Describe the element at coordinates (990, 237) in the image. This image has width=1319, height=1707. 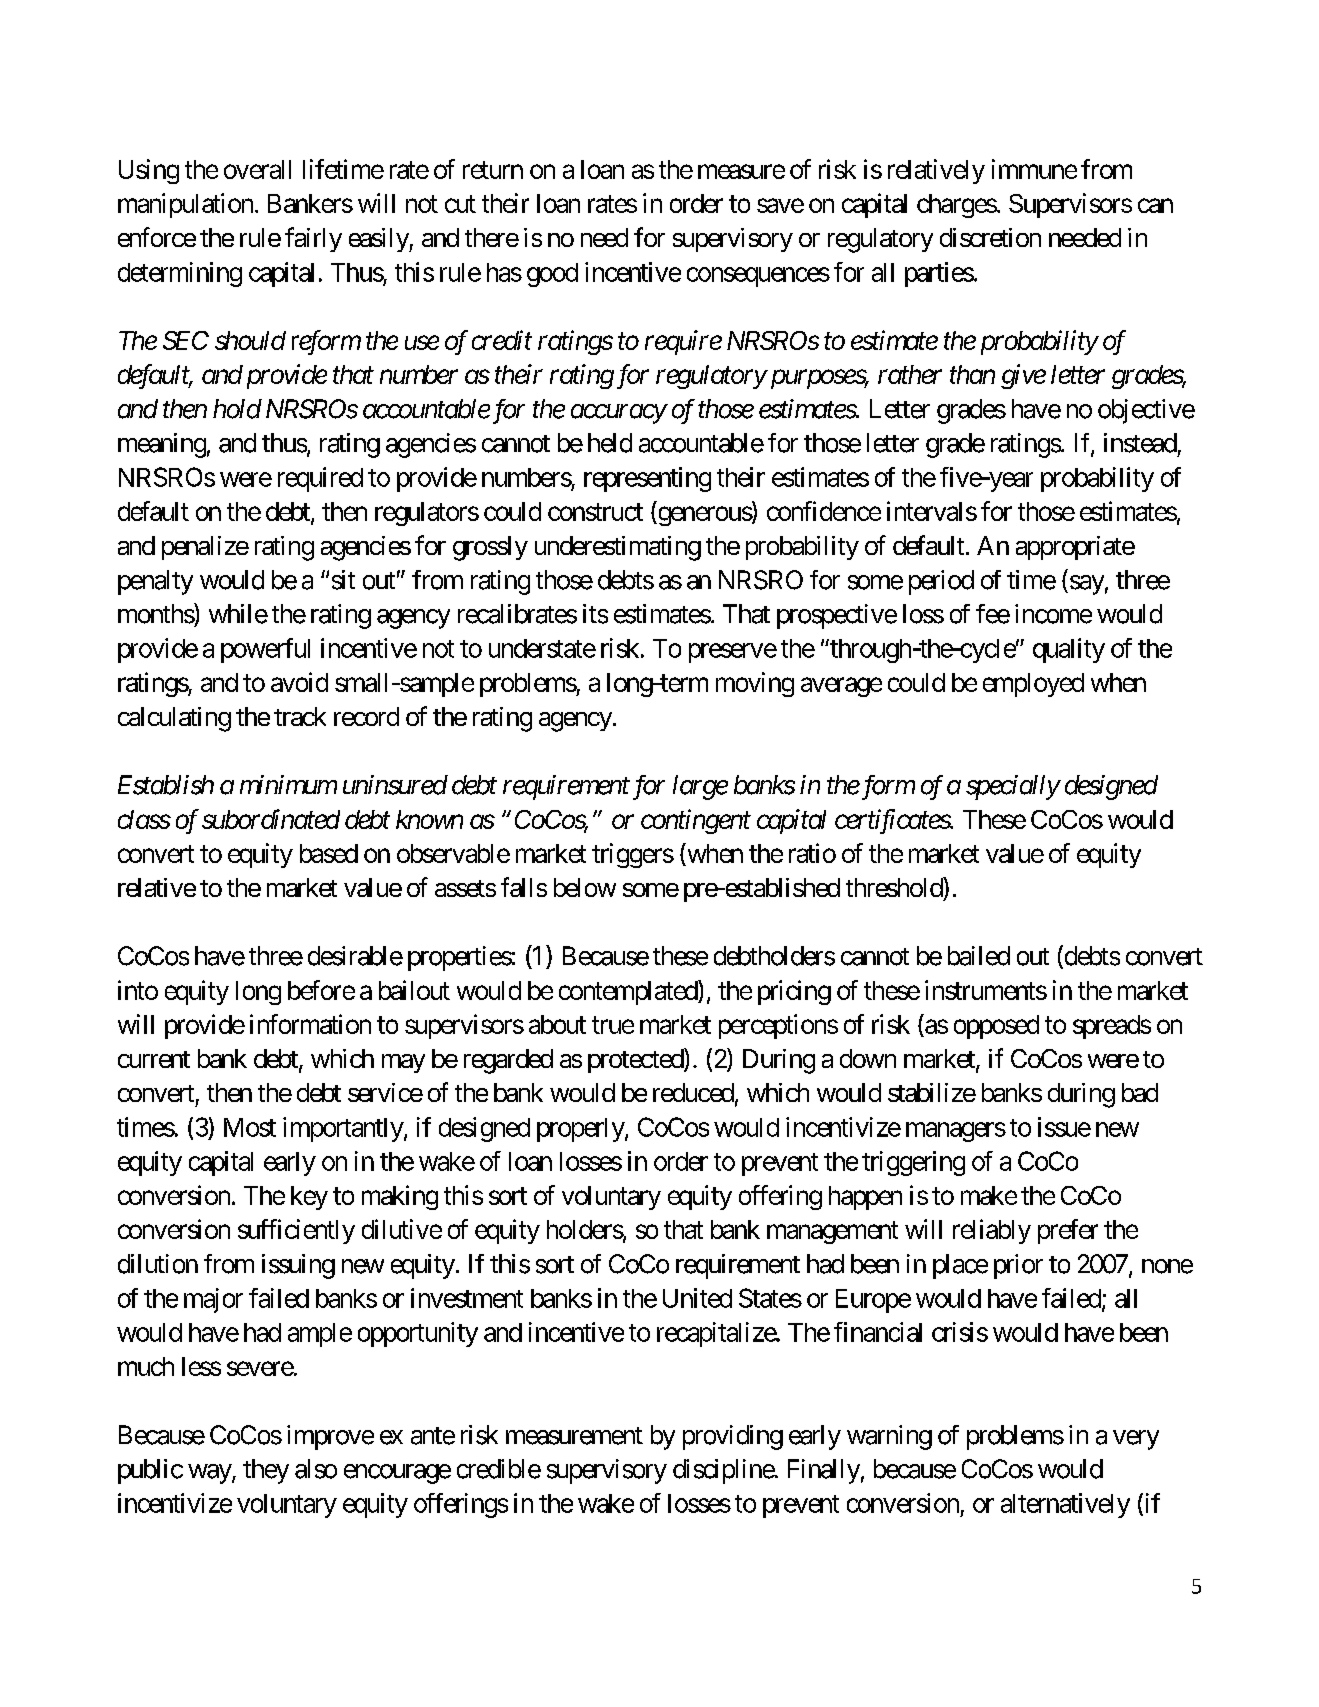
I see `discretion` at that location.
